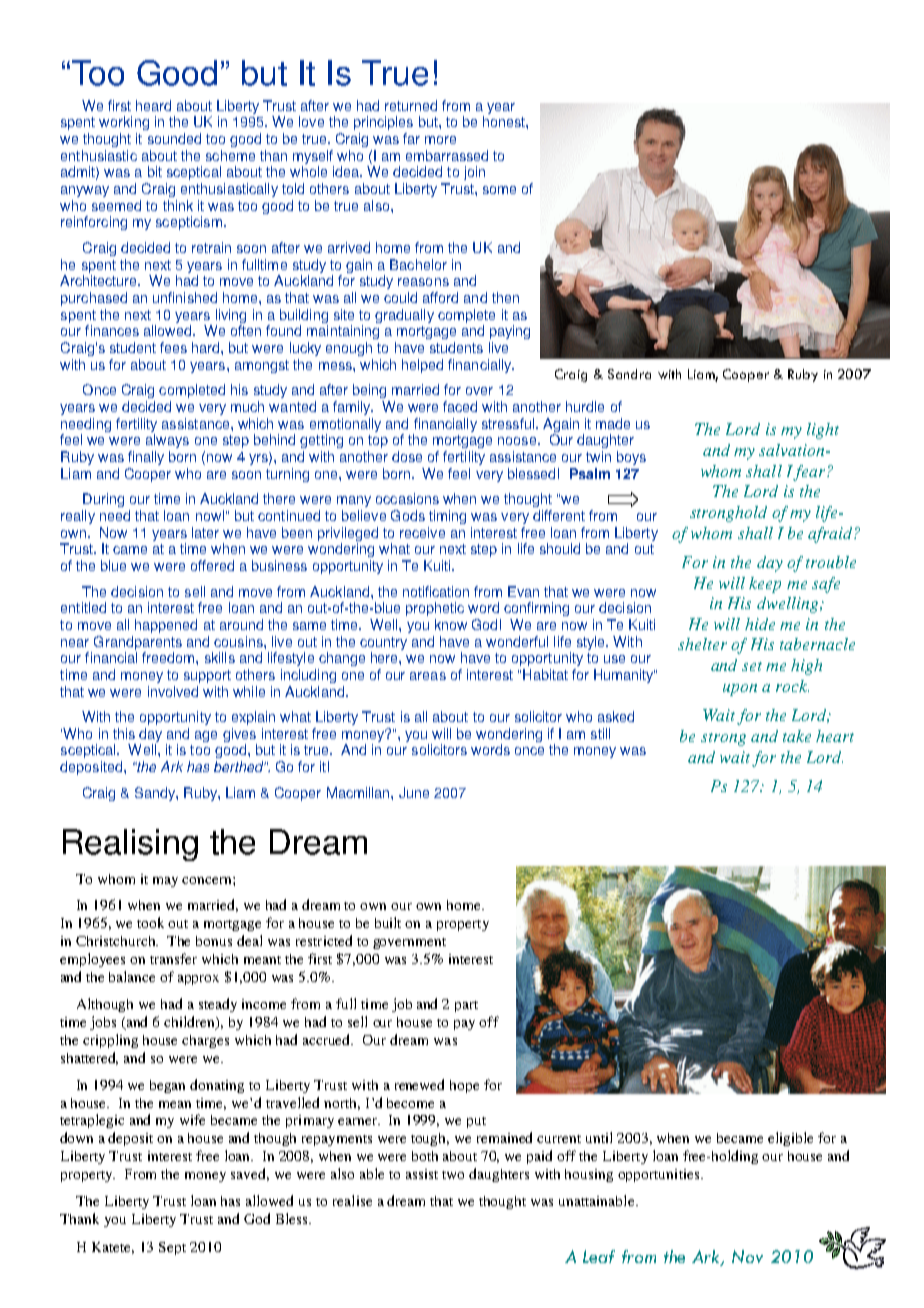  What do you see at coordinates (173, 691) in the page?
I see `involved` at bounding box center [173, 691].
